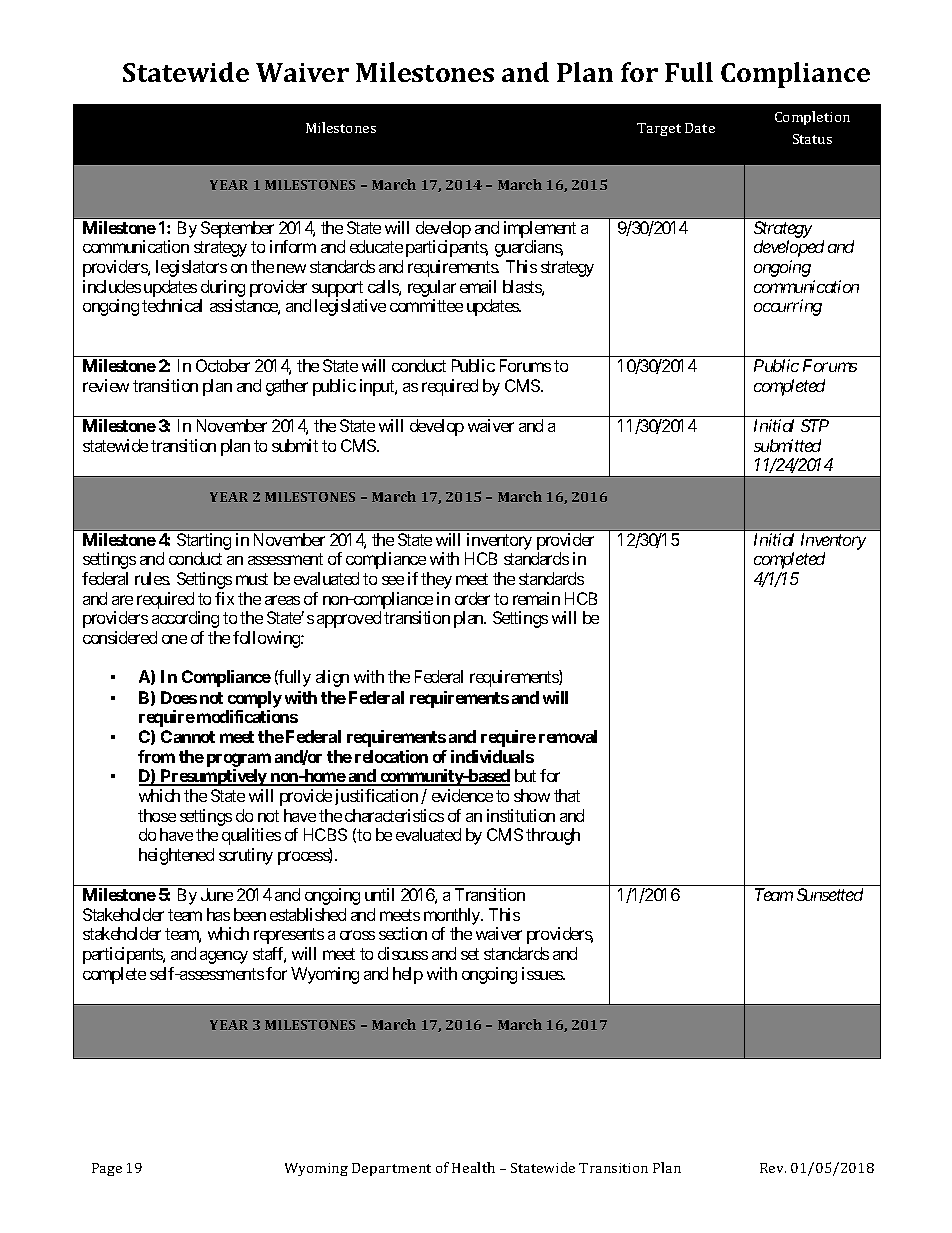  Describe the element at coordinates (567, 795) in the page. I see `that` at that location.
